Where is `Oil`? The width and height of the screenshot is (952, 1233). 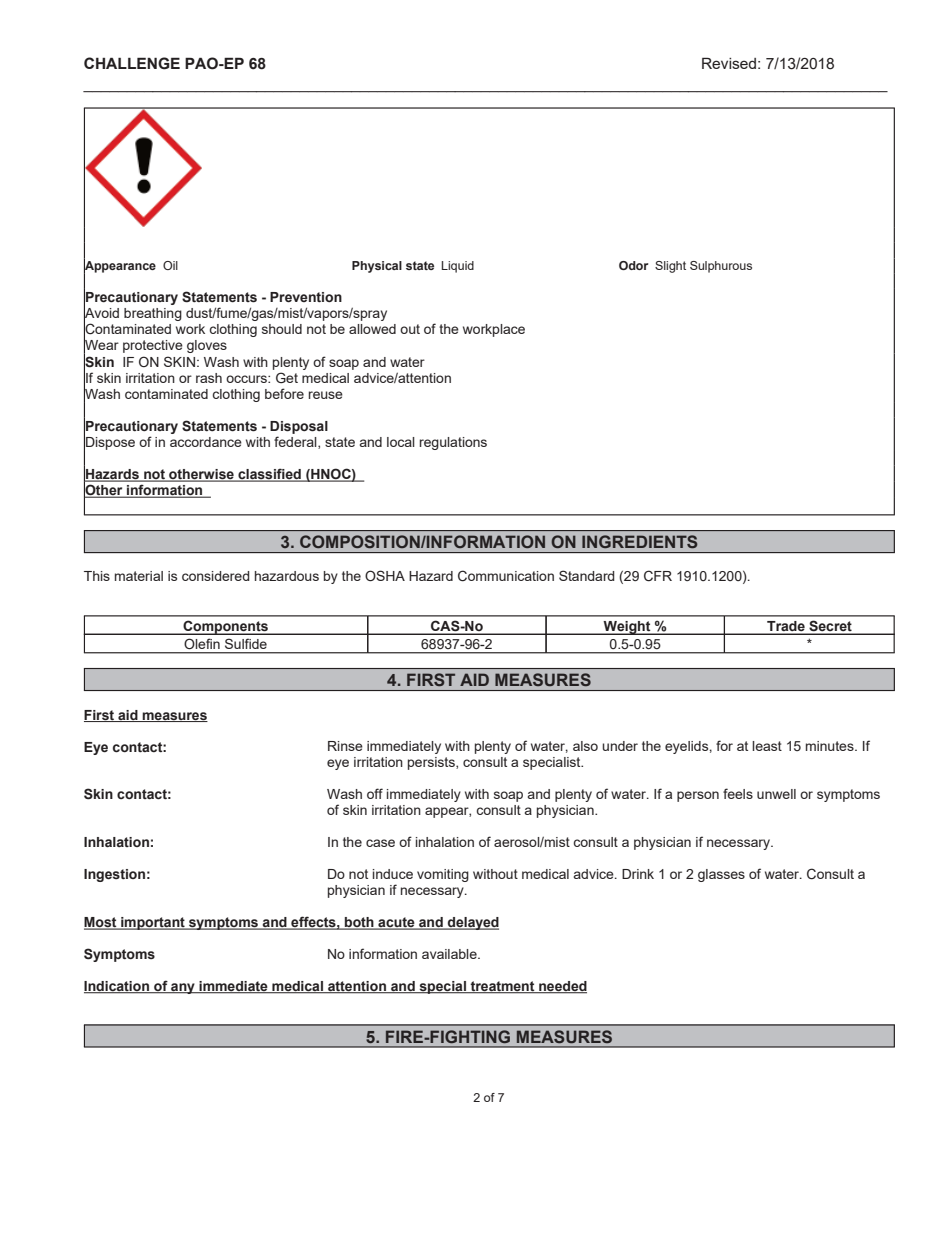 Oil is located at coordinates (170, 265).
